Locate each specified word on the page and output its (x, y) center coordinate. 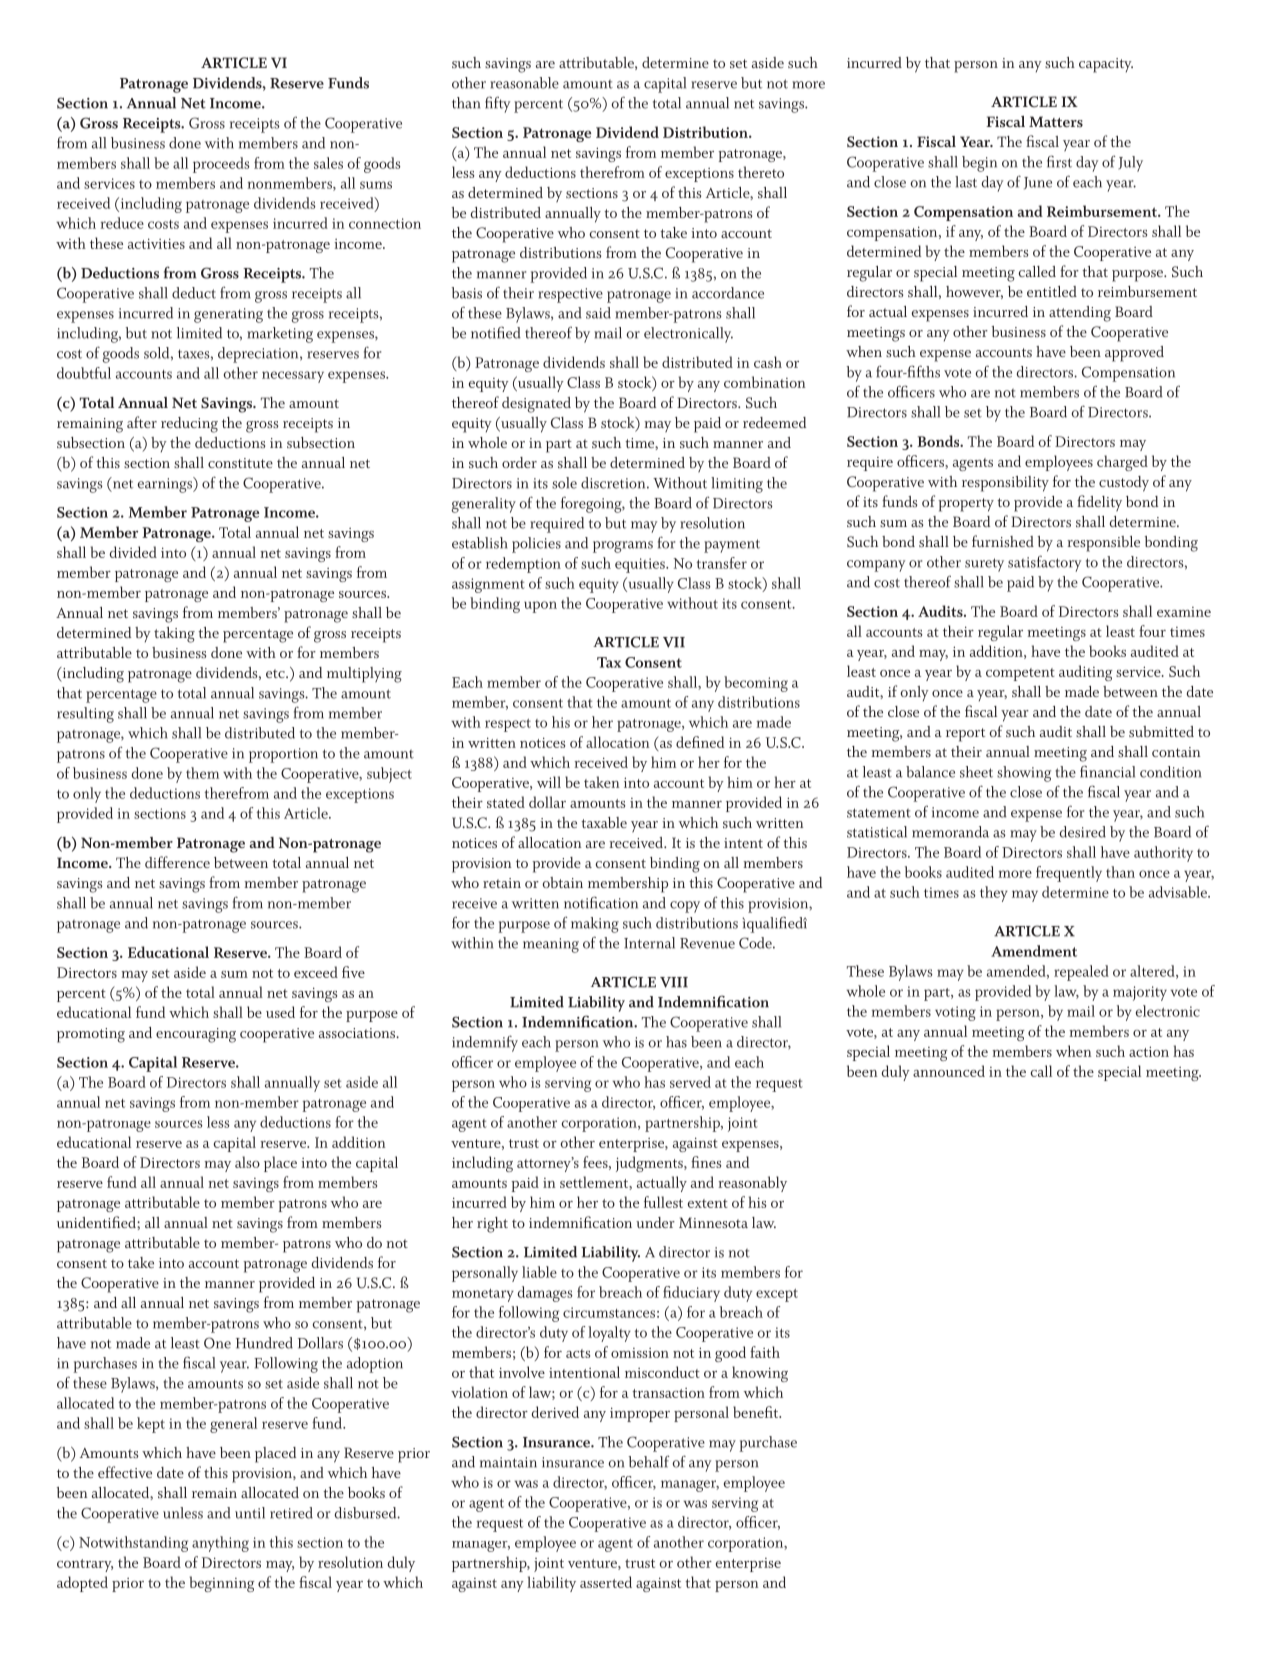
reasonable (524, 83)
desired (1083, 832)
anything (220, 1544)
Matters (1056, 122)
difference (177, 862)
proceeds (221, 165)
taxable (604, 822)
